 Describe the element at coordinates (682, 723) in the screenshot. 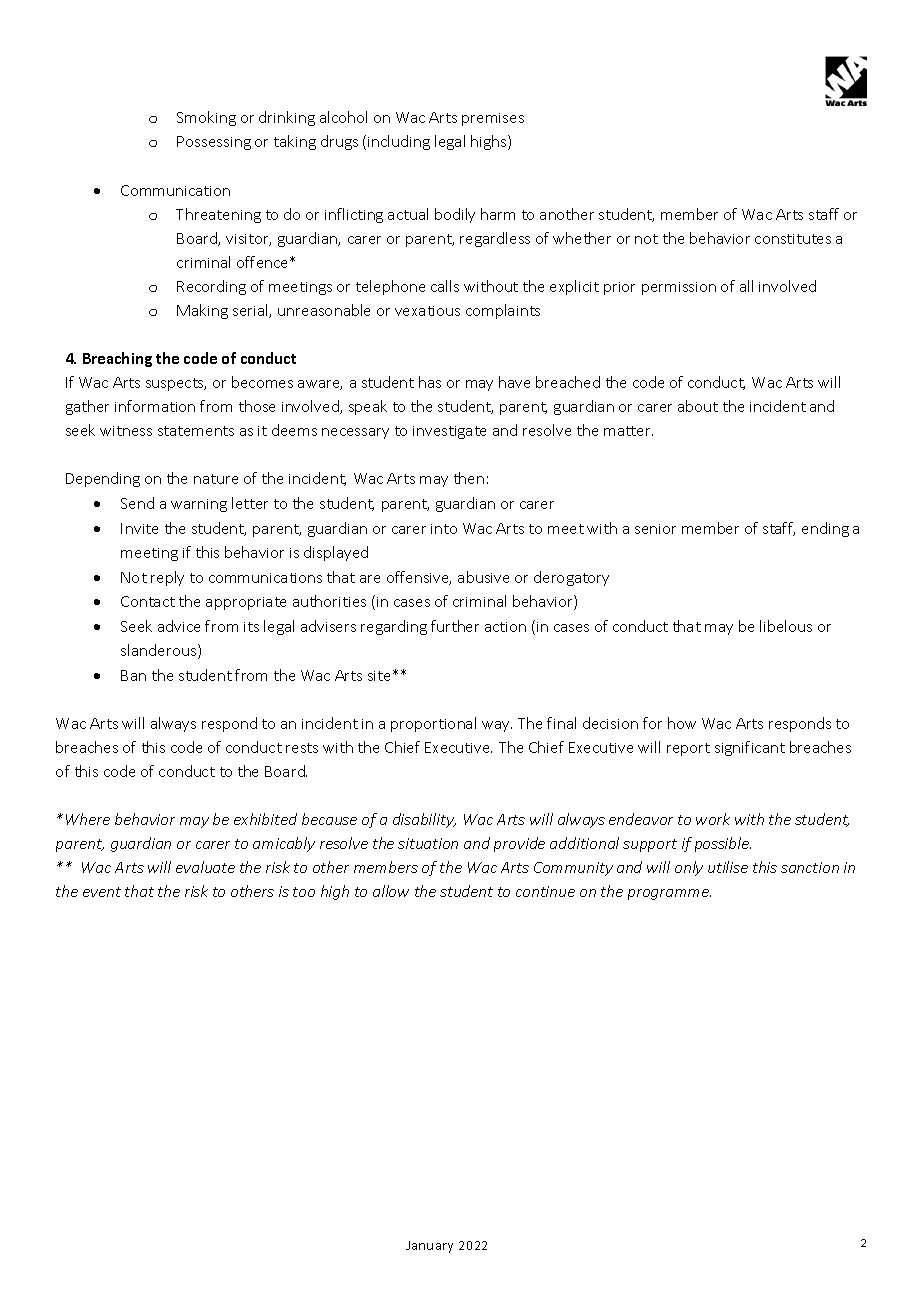

I see `how` at that location.
